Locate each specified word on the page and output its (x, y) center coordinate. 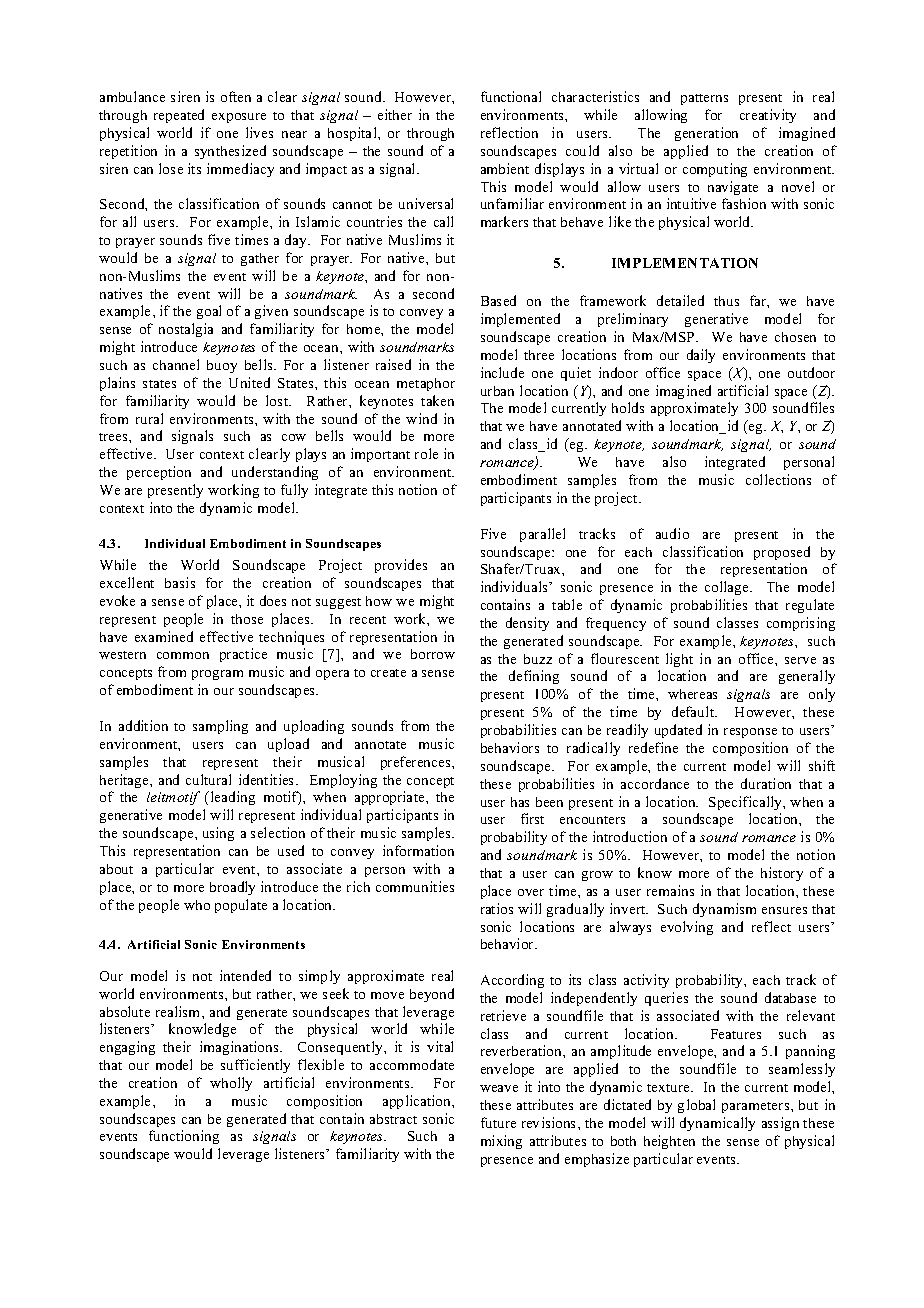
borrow (433, 654)
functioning (184, 1137)
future (498, 1122)
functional (511, 96)
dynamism (724, 910)
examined (164, 636)
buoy (222, 366)
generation (706, 134)
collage (728, 588)
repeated (179, 116)
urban (497, 391)
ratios (497, 908)
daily (701, 356)
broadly (232, 888)
